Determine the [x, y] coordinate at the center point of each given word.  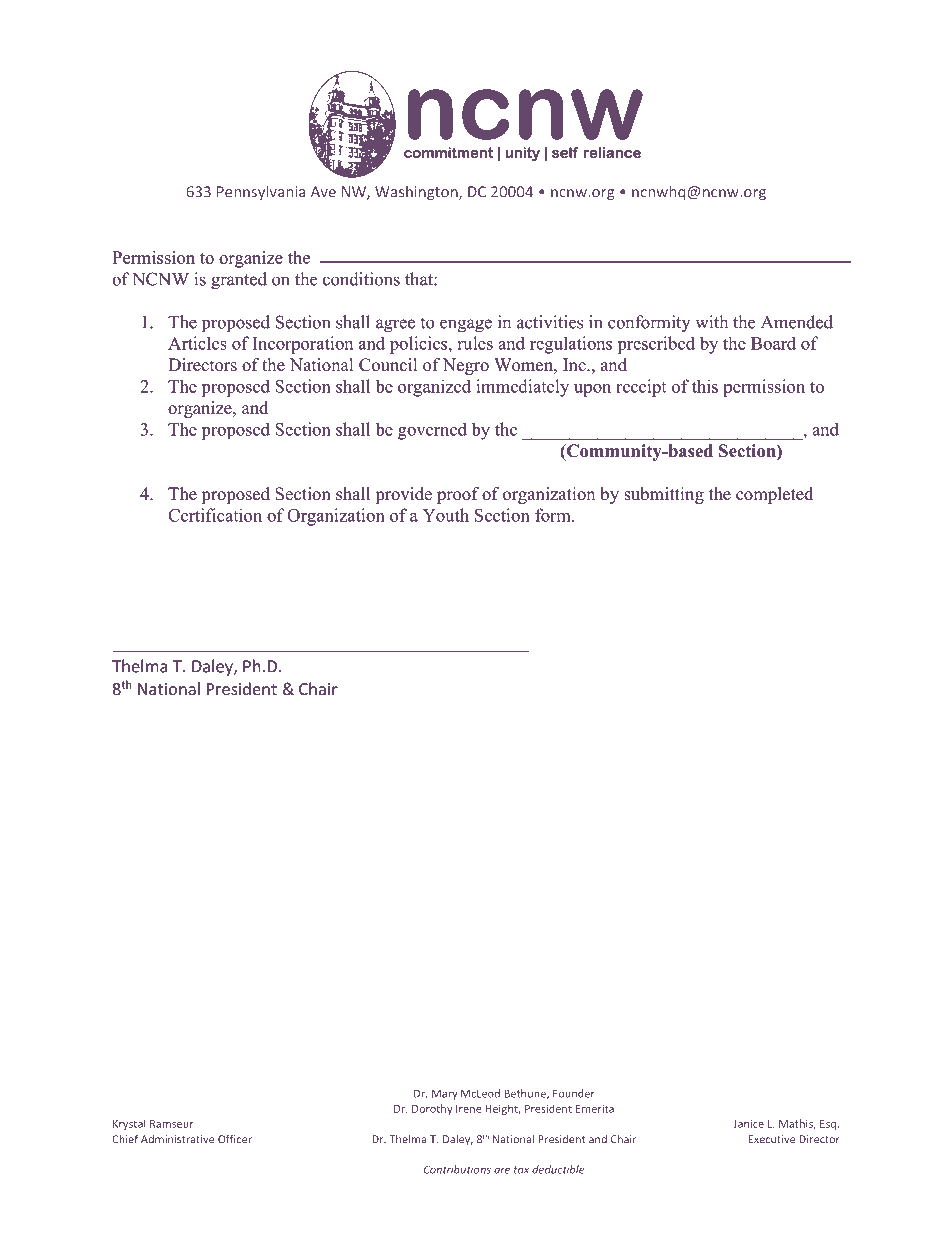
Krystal [129, 1124]
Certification [215, 515]
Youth [446, 515]
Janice [748, 1124]
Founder [574, 1093]
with [711, 322]
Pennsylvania [261, 193]
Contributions [457, 1169]
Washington [417, 193]
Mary [444, 1094]
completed [774, 495]
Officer [235, 1139]
